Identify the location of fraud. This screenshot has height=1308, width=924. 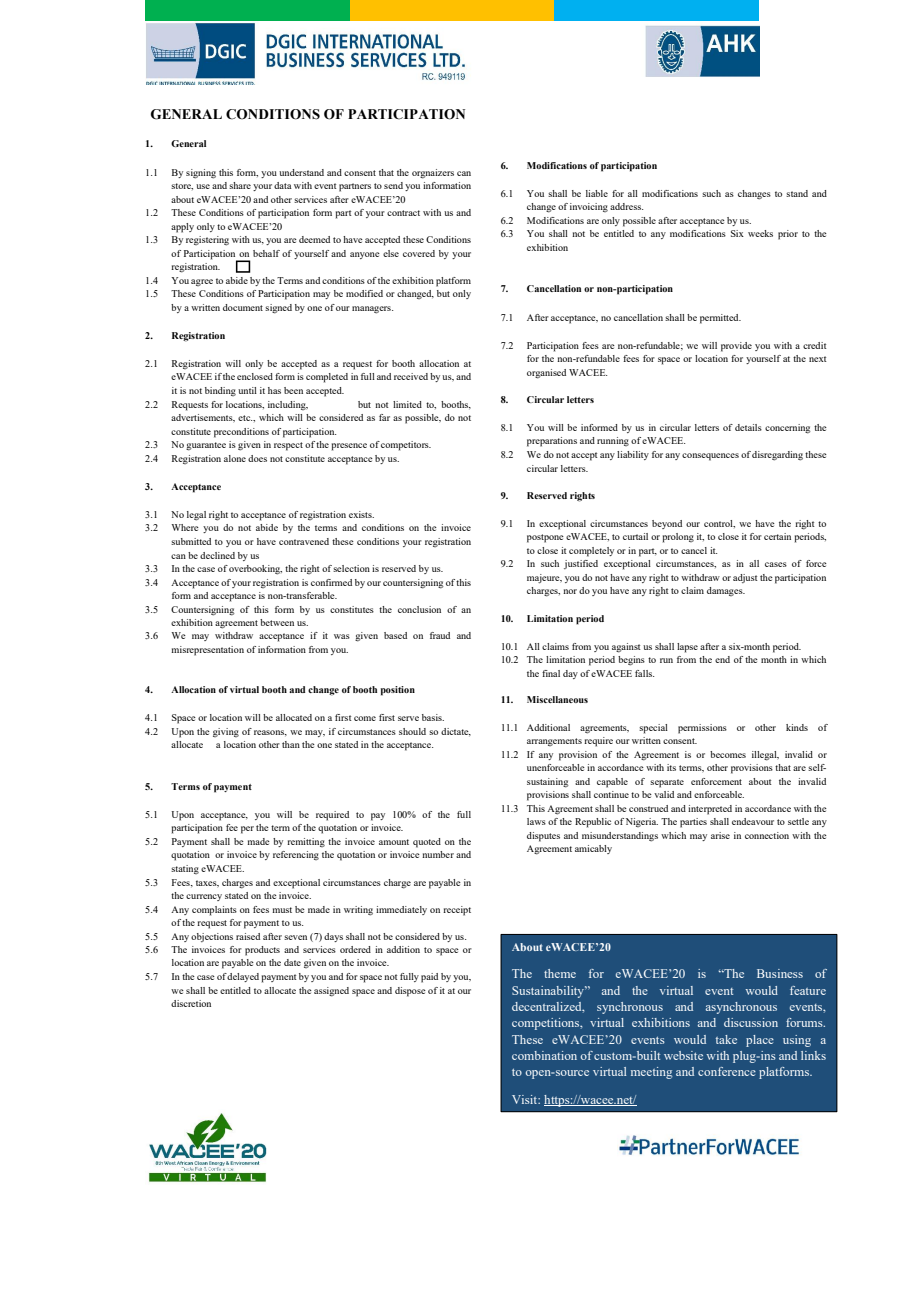
(440, 635).
